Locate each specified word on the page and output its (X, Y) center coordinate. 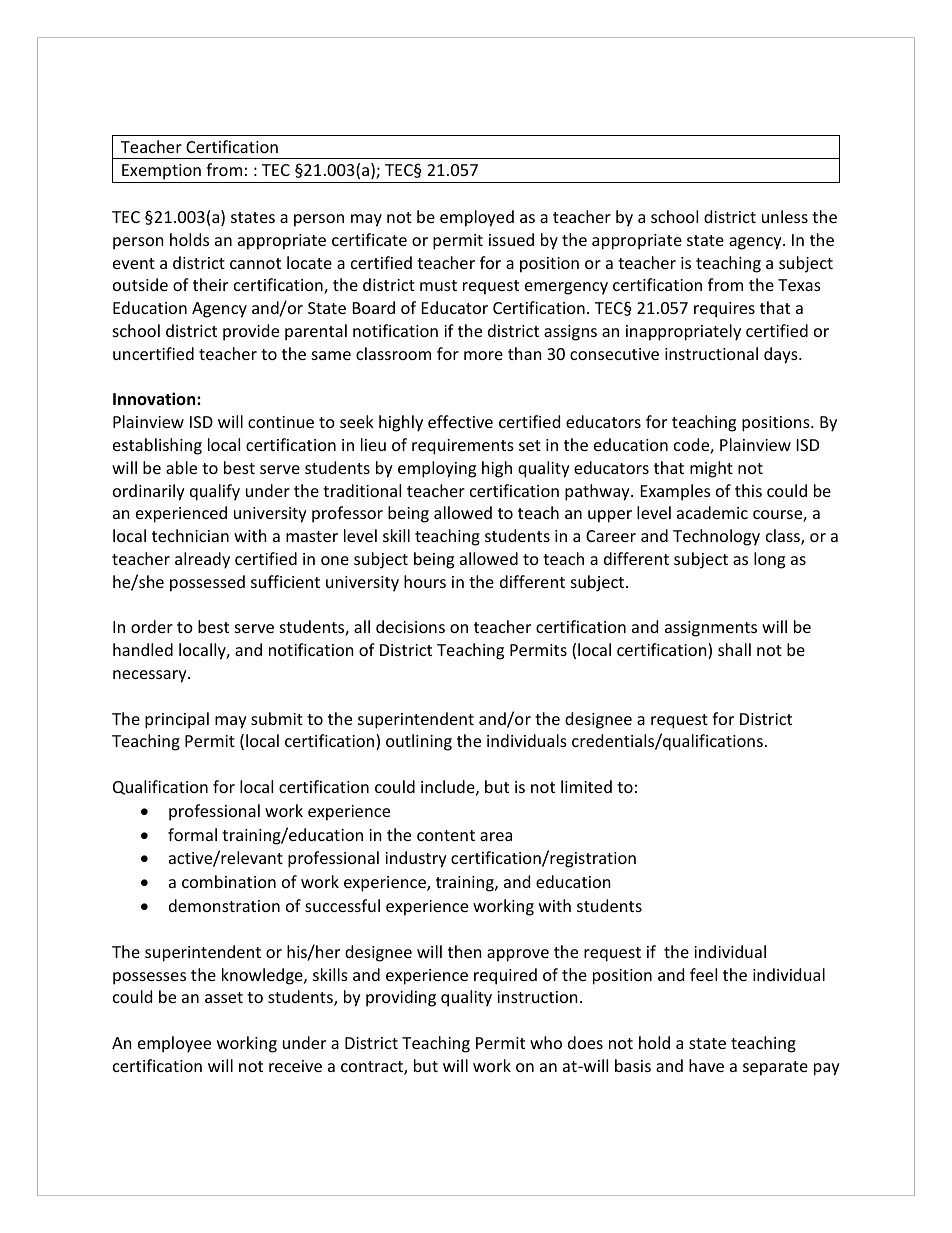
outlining (419, 742)
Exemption (161, 173)
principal (177, 720)
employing (437, 469)
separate (775, 1068)
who (546, 1042)
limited (586, 786)
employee (174, 1044)
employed (477, 218)
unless (785, 216)
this (748, 490)
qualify (215, 492)
